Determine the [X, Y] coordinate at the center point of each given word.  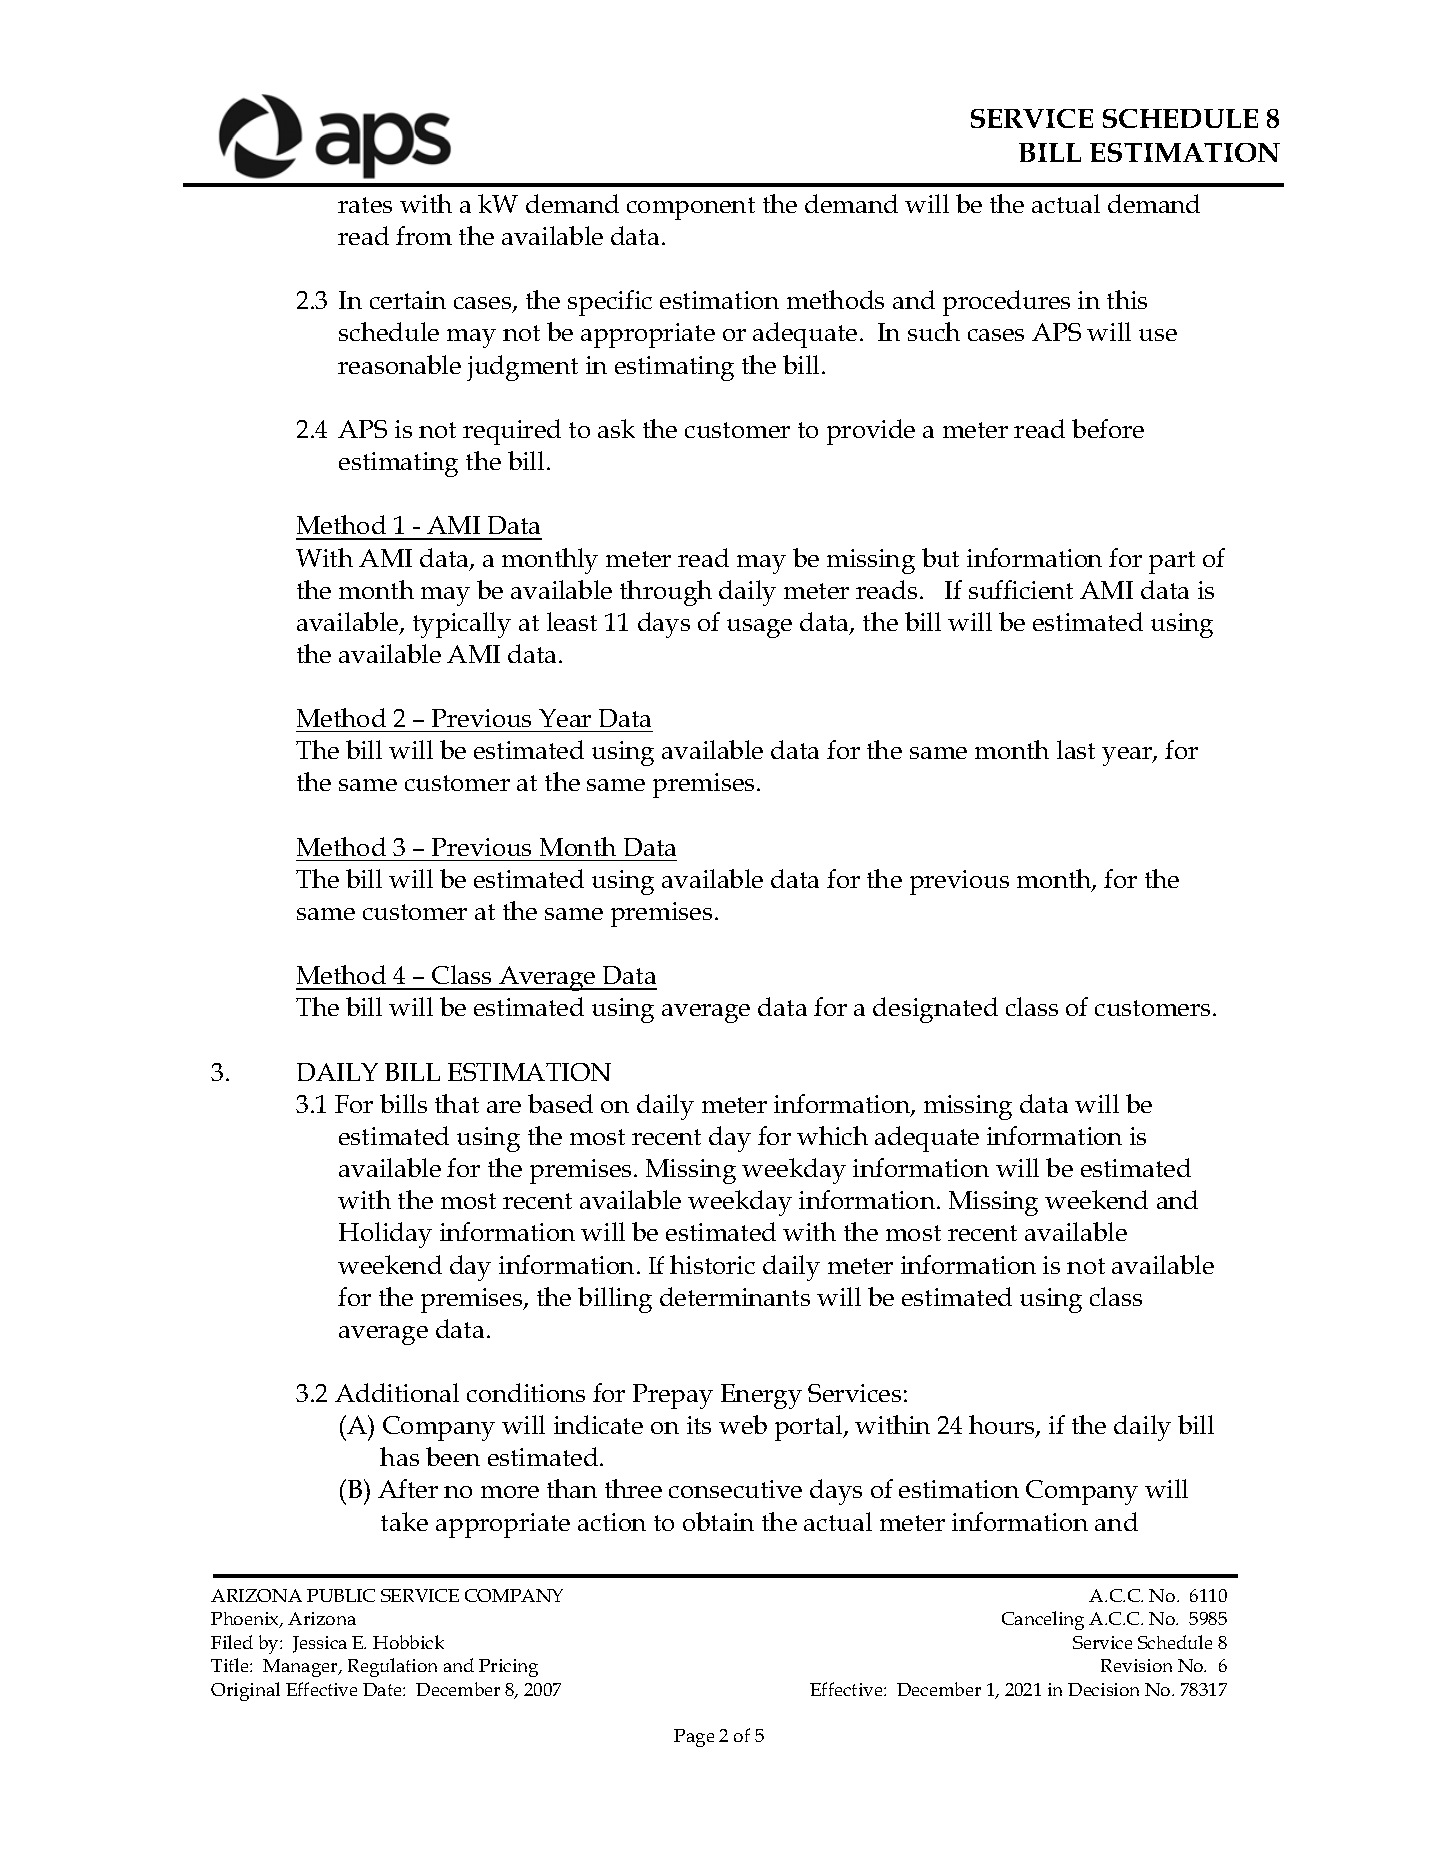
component [691, 208]
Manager [301, 1668]
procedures [1006, 303]
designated [935, 1010]
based [560, 1103]
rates [365, 205]
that [457, 1103]
